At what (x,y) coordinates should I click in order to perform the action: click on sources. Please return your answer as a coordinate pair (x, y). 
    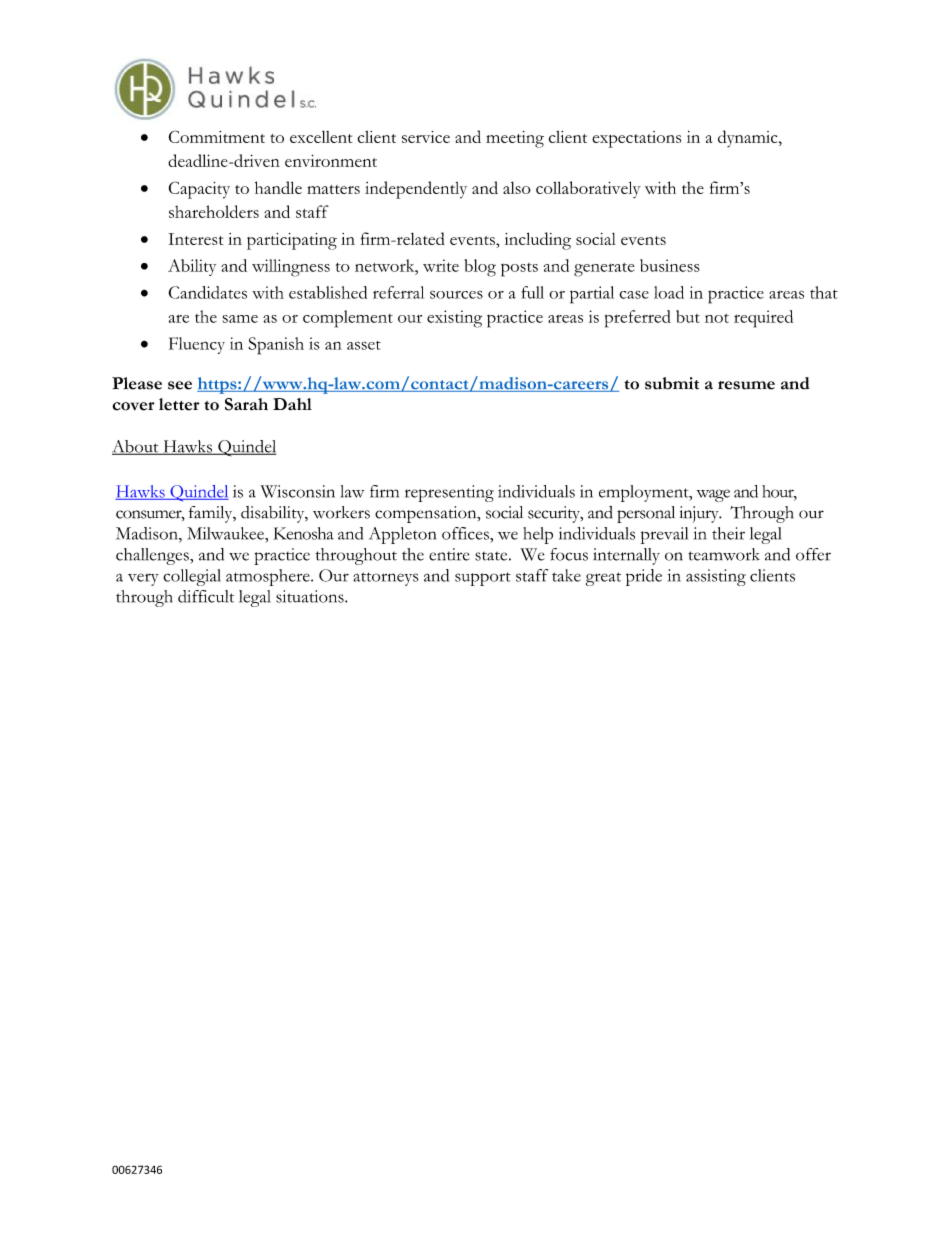
    Looking at the image, I should click on (456, 295).
